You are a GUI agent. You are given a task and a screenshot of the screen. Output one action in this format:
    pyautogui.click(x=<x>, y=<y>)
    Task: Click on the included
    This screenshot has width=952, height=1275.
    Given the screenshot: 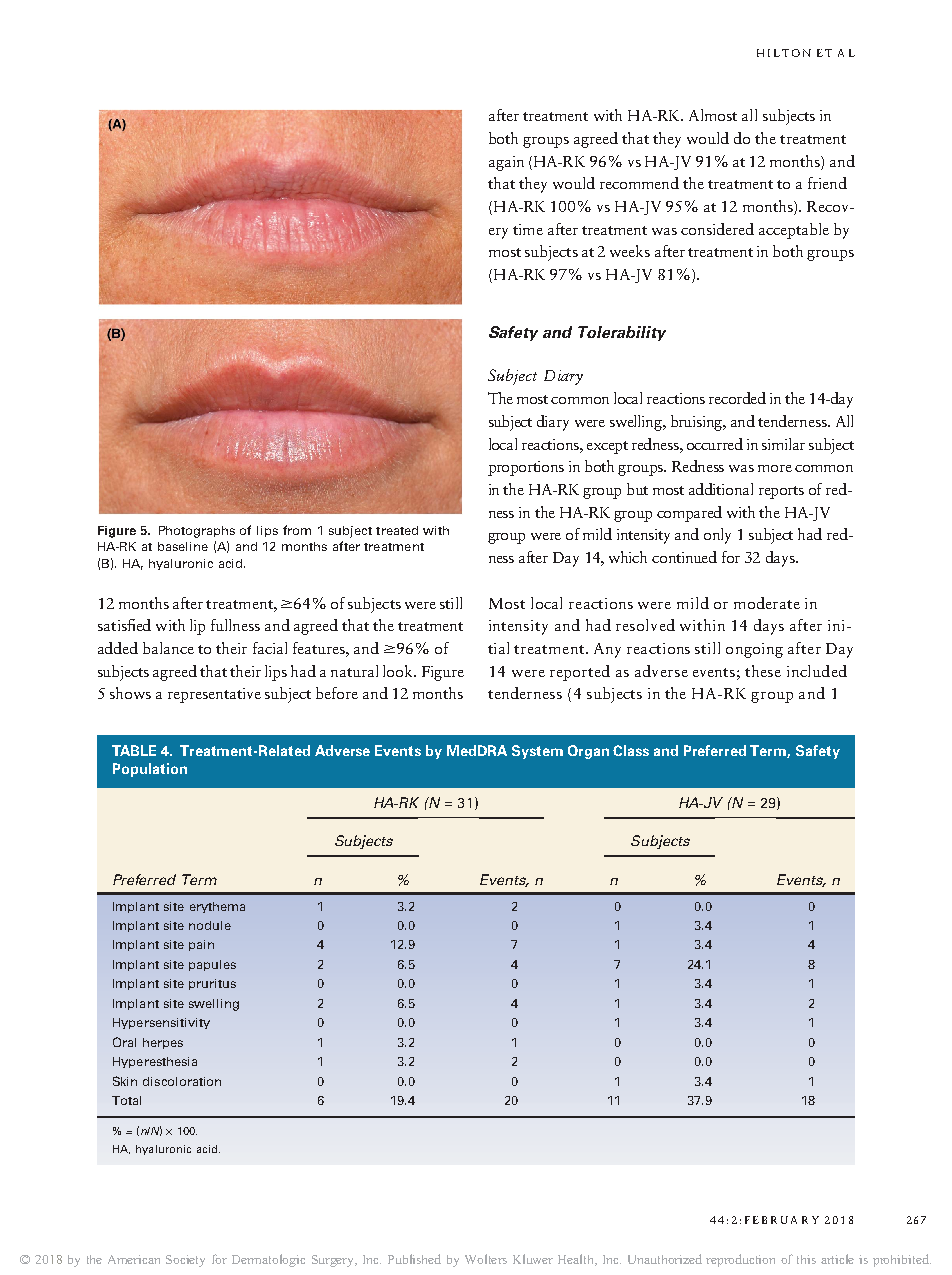 What is the action you would take?
    pyautogui.click(x=817, y=671)
